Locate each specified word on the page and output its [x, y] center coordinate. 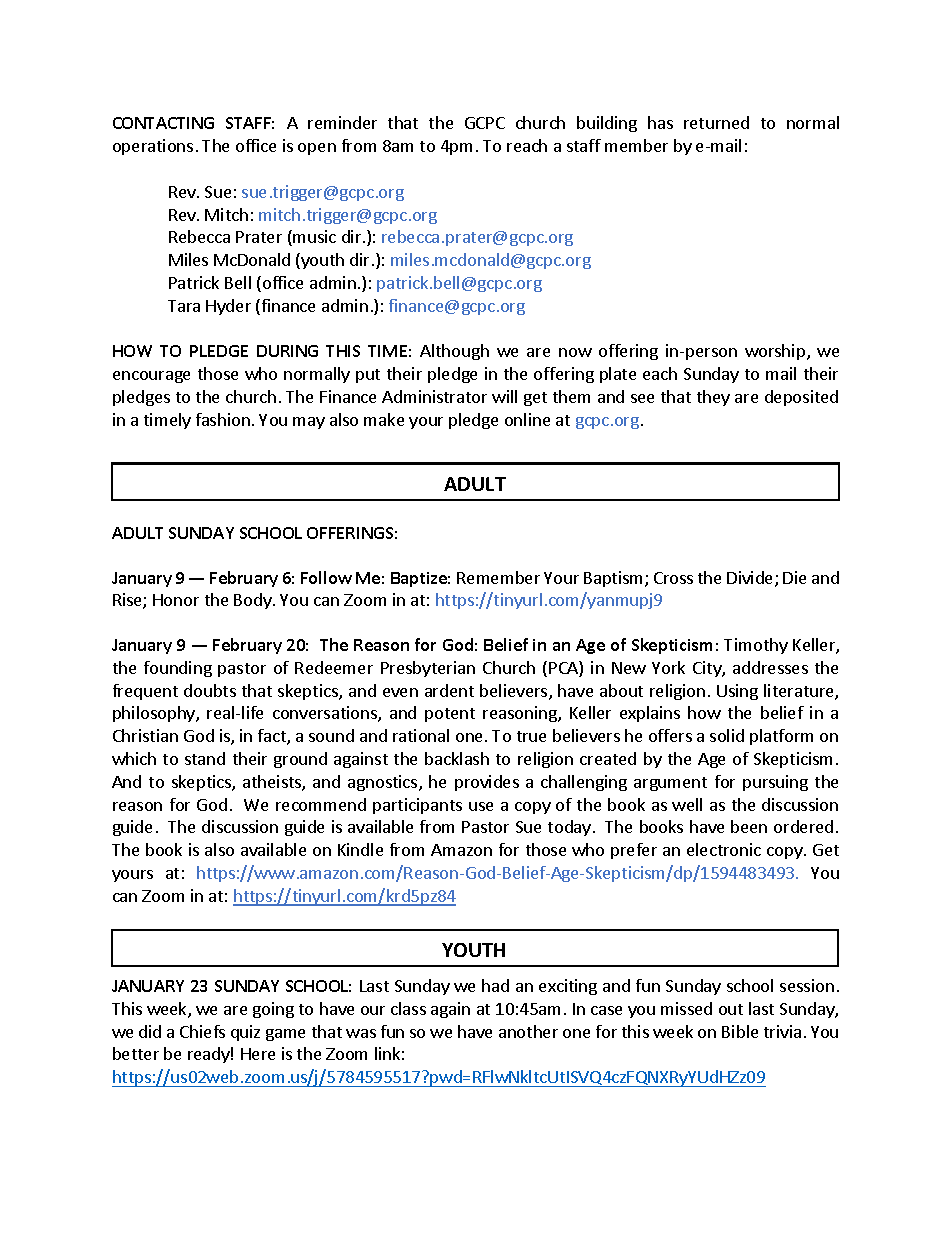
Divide [751, 579]
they [713, 398]
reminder [342, 122]
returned [716, 122]
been [749, 826]
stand [205, 758]
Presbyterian [428, 669]
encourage [151, 377]
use [481, 806]
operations [153, 147]
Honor [176, 600]
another [528, 1031]
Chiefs [202, 1031]
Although [454, 352]
